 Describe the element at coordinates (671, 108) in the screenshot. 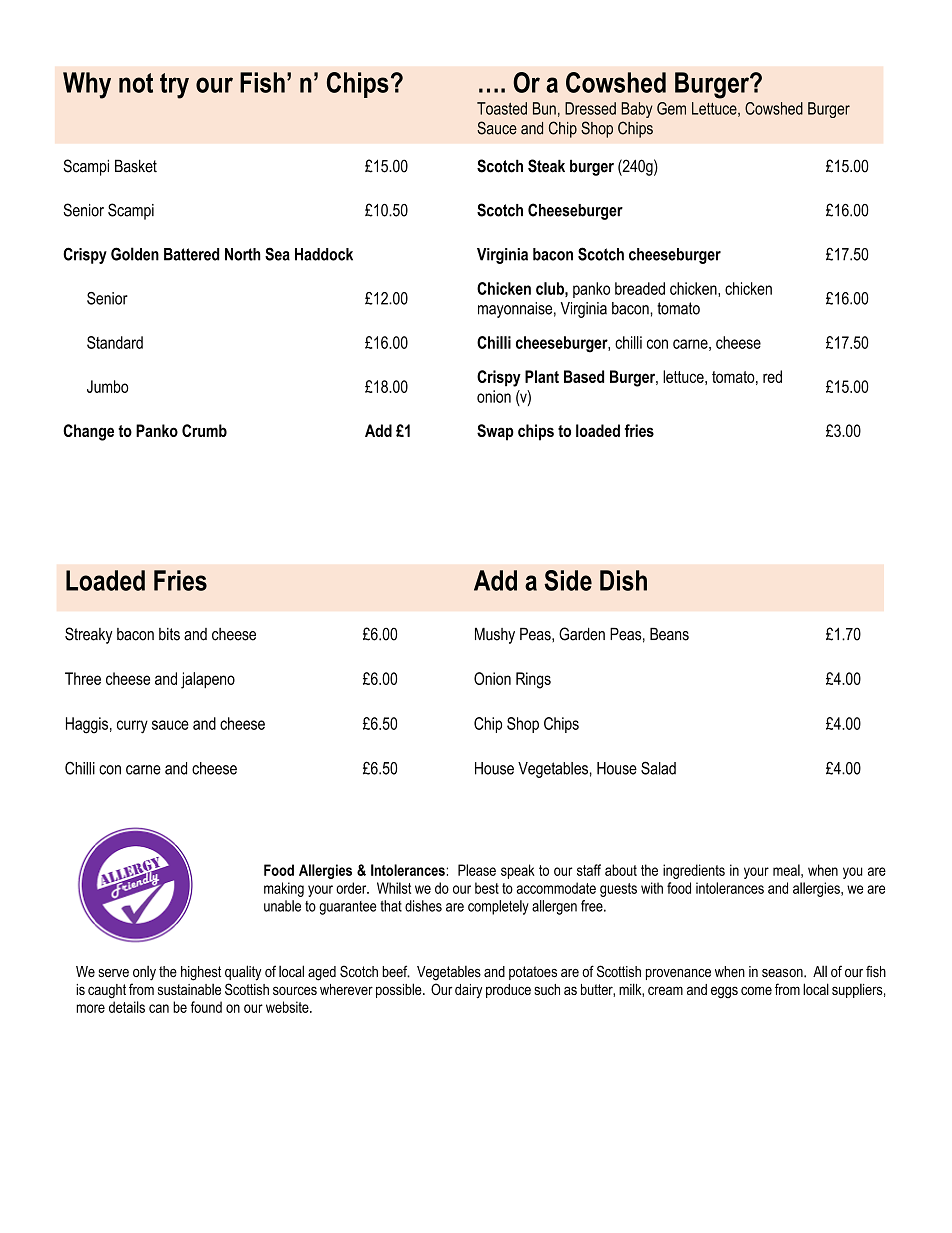

I see `Gem` at that location.
